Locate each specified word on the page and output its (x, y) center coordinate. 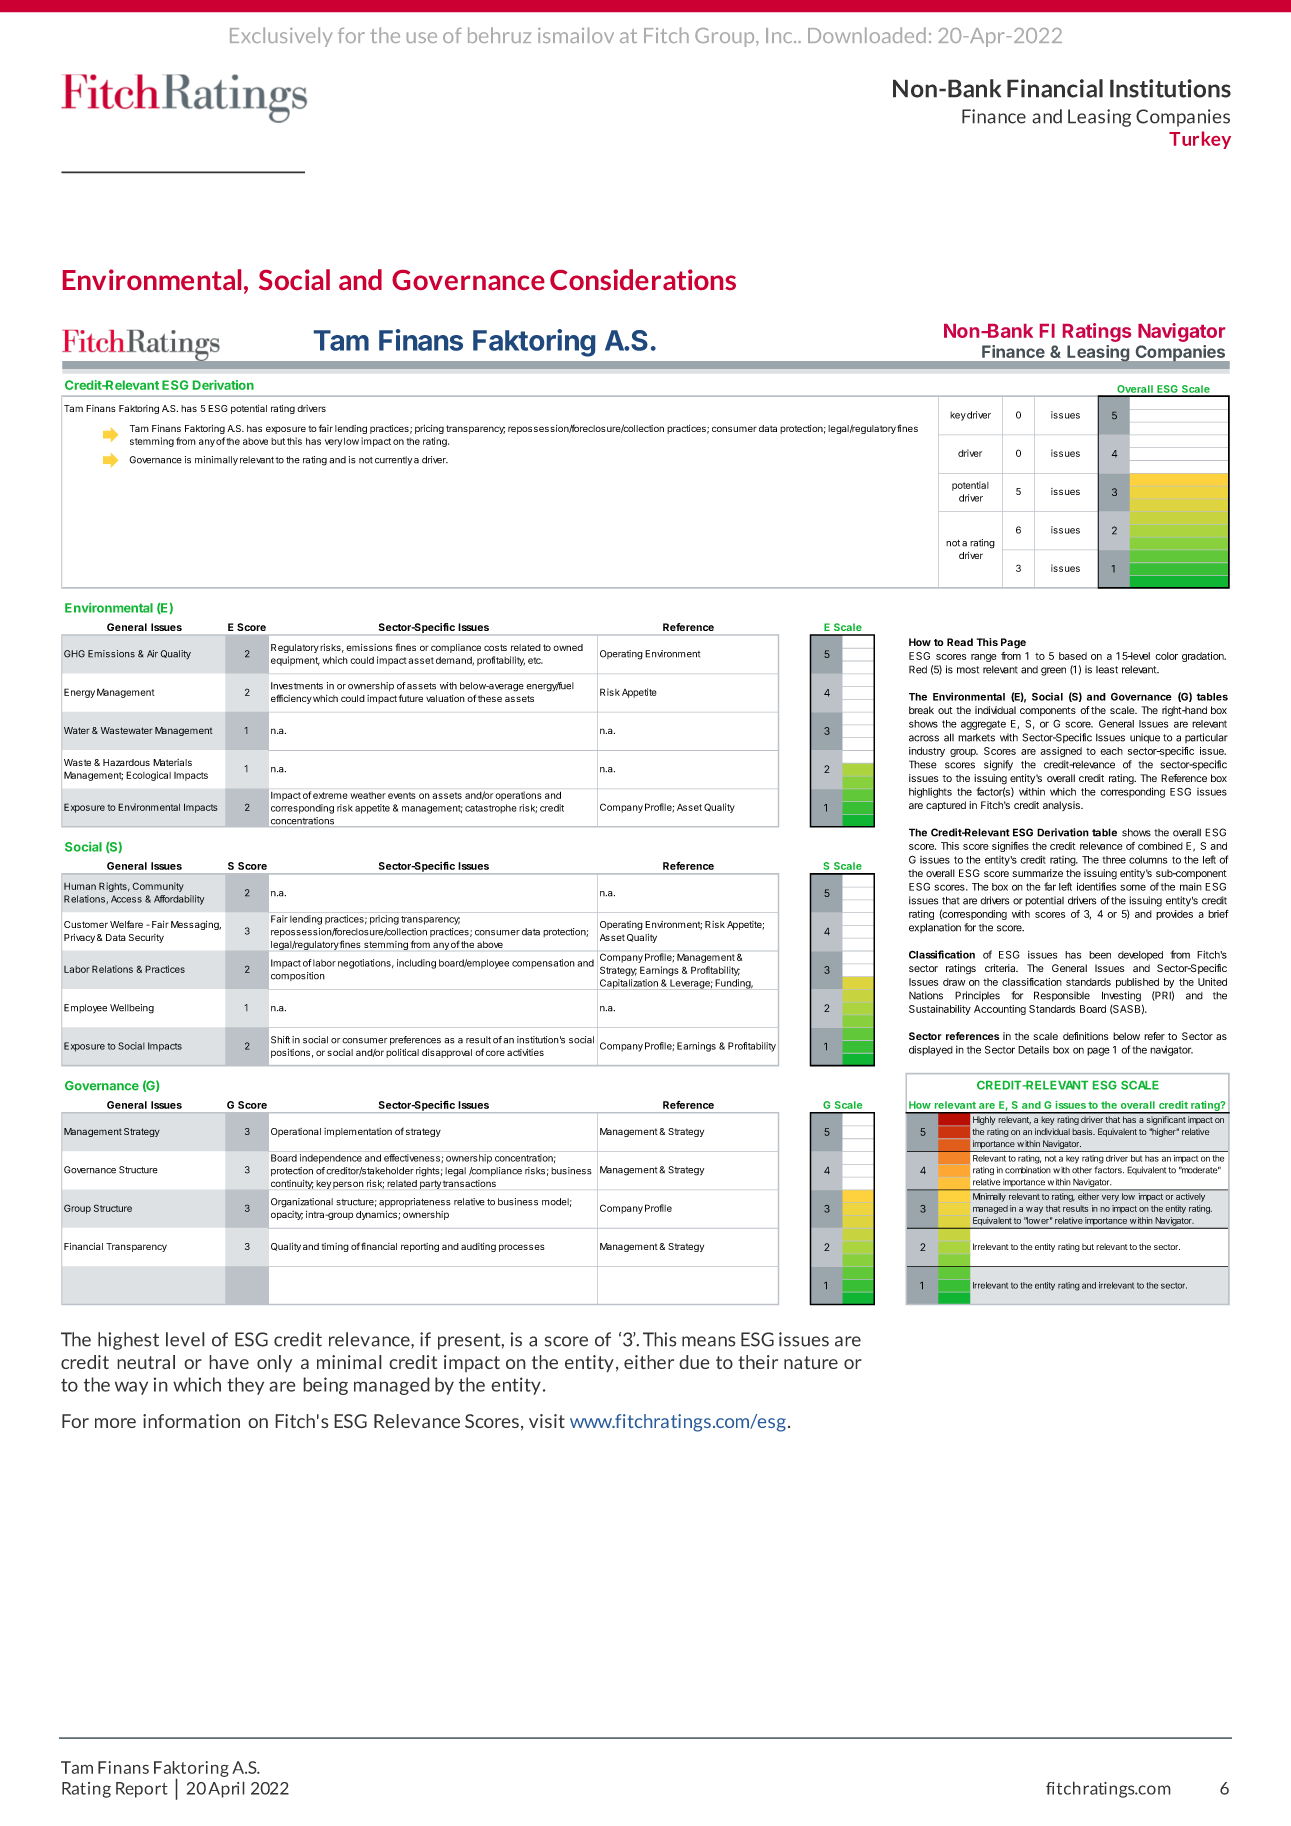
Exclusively (281, 37)
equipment (295, 661)
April (226, 1789)
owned (568, 647)
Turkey (1200, 140)
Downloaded (867, 35)
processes (522, 1248)
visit (547, 1421)
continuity (292, 1184)
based (1073, 656)
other (1082, 1170)
